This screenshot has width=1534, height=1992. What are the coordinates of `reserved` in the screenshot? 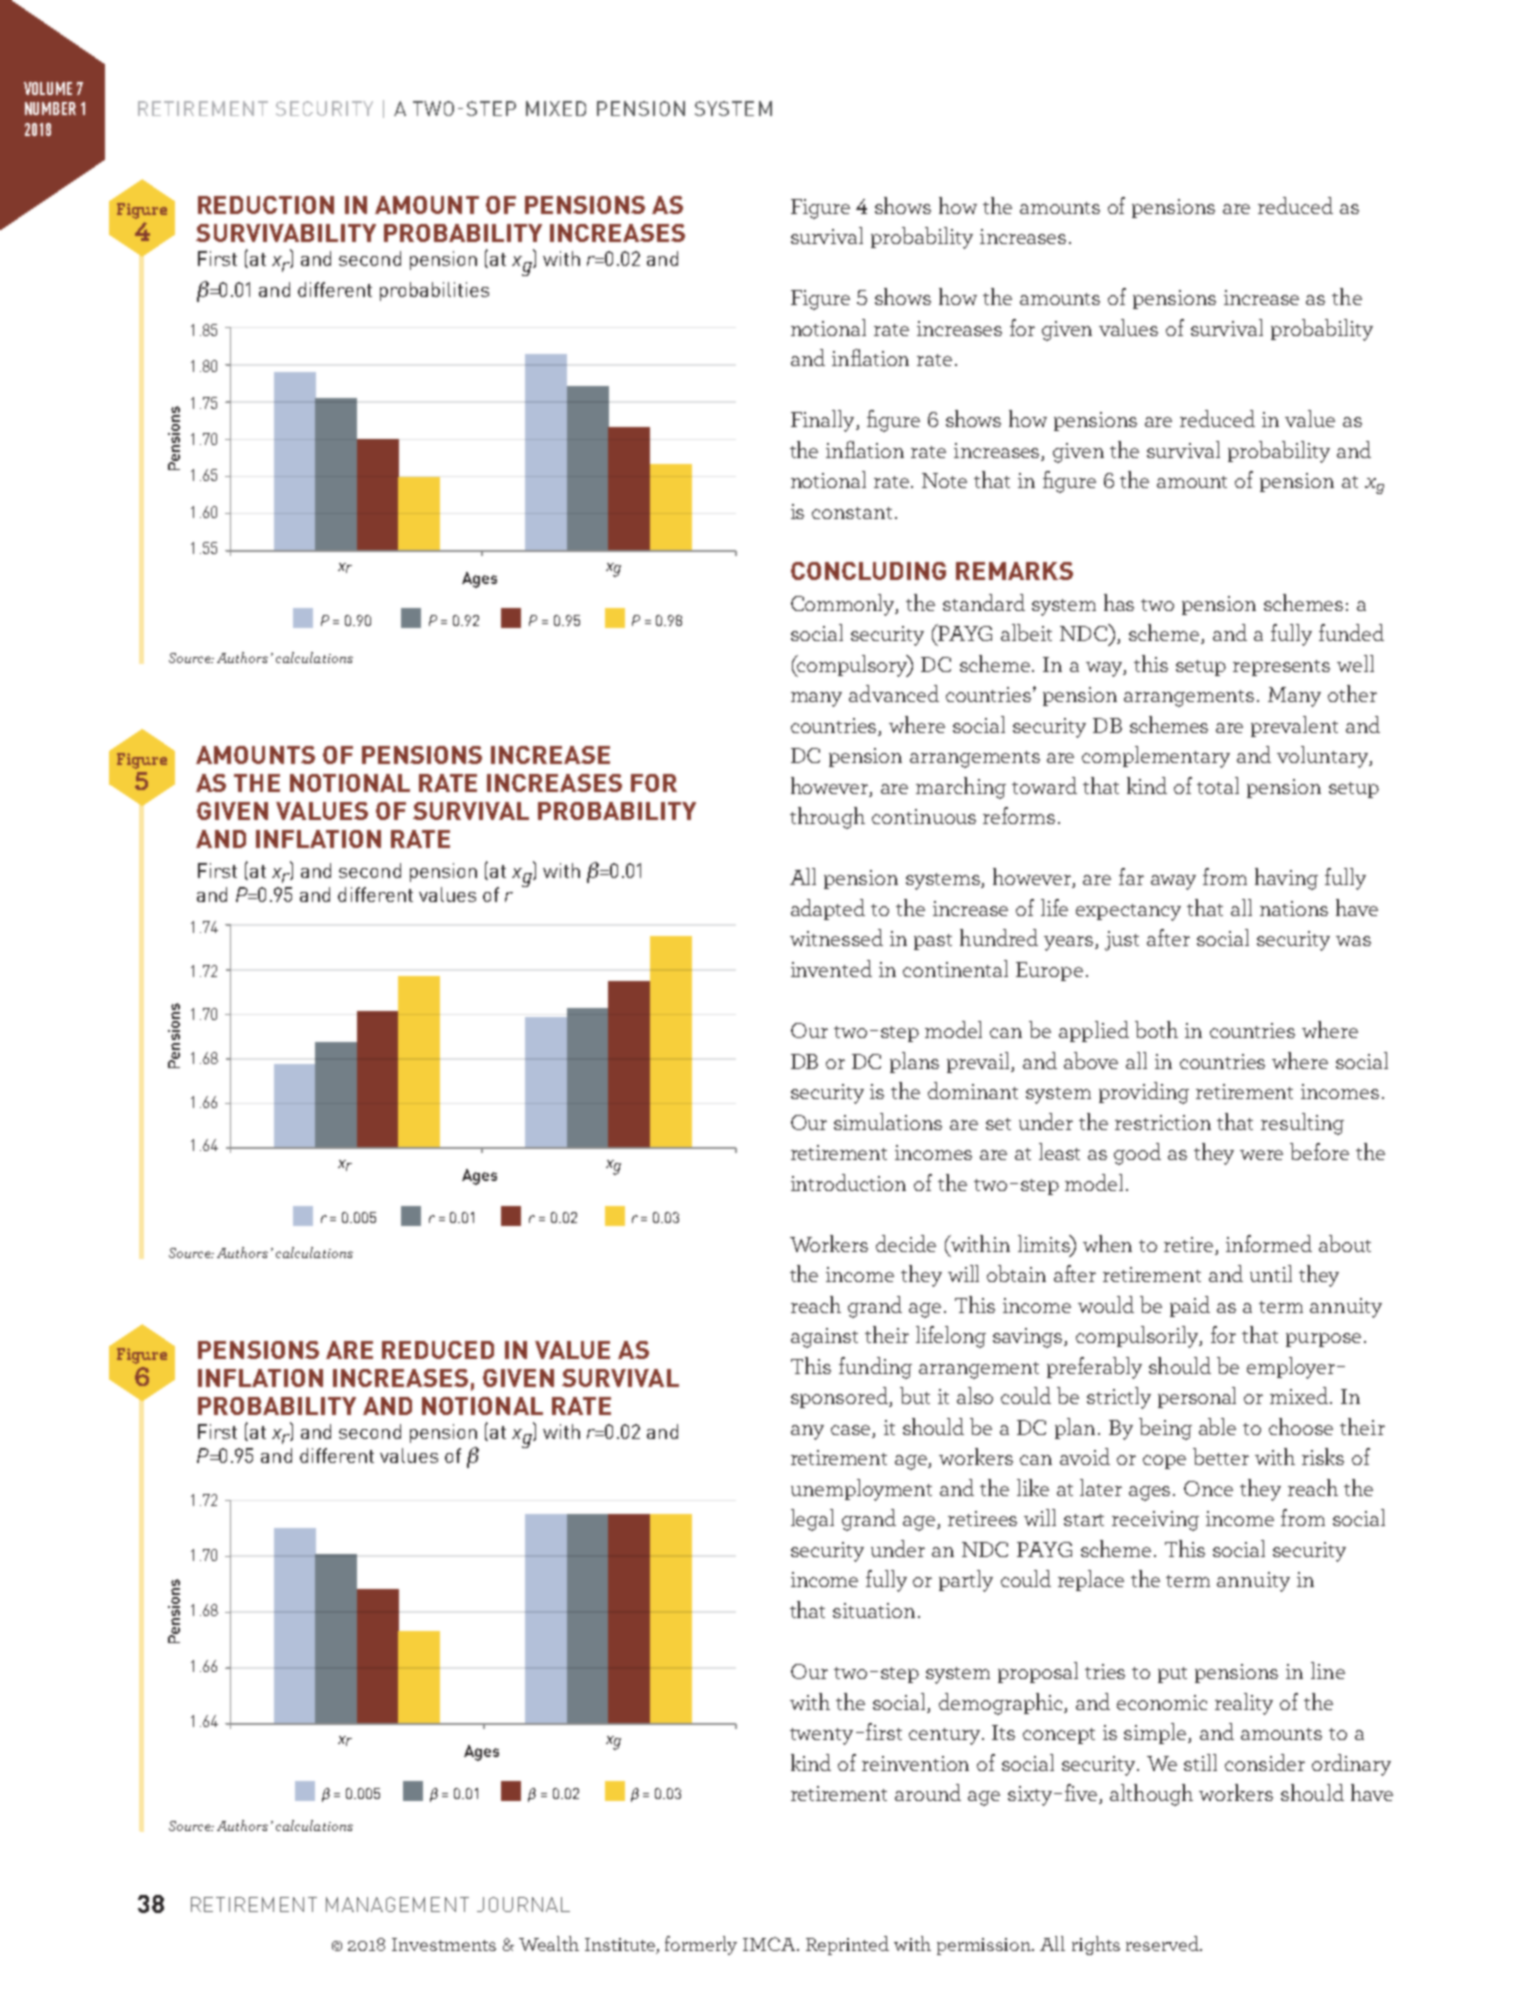 It's located at (1163, 1943).
